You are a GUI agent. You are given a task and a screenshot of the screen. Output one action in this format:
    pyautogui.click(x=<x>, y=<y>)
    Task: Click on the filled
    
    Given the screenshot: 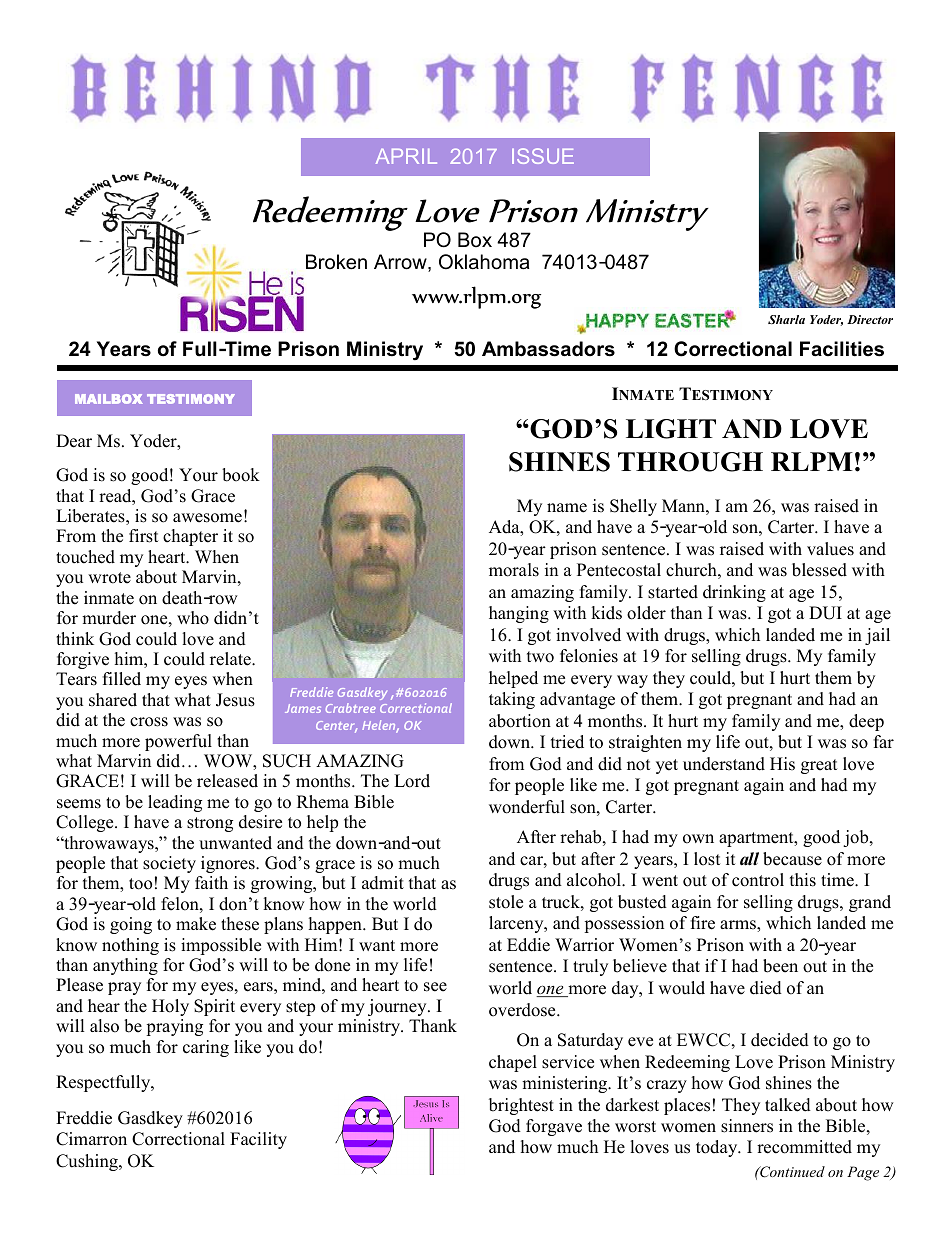 What is the action you would take?
    pyautogui.click(x=122, y=679)
